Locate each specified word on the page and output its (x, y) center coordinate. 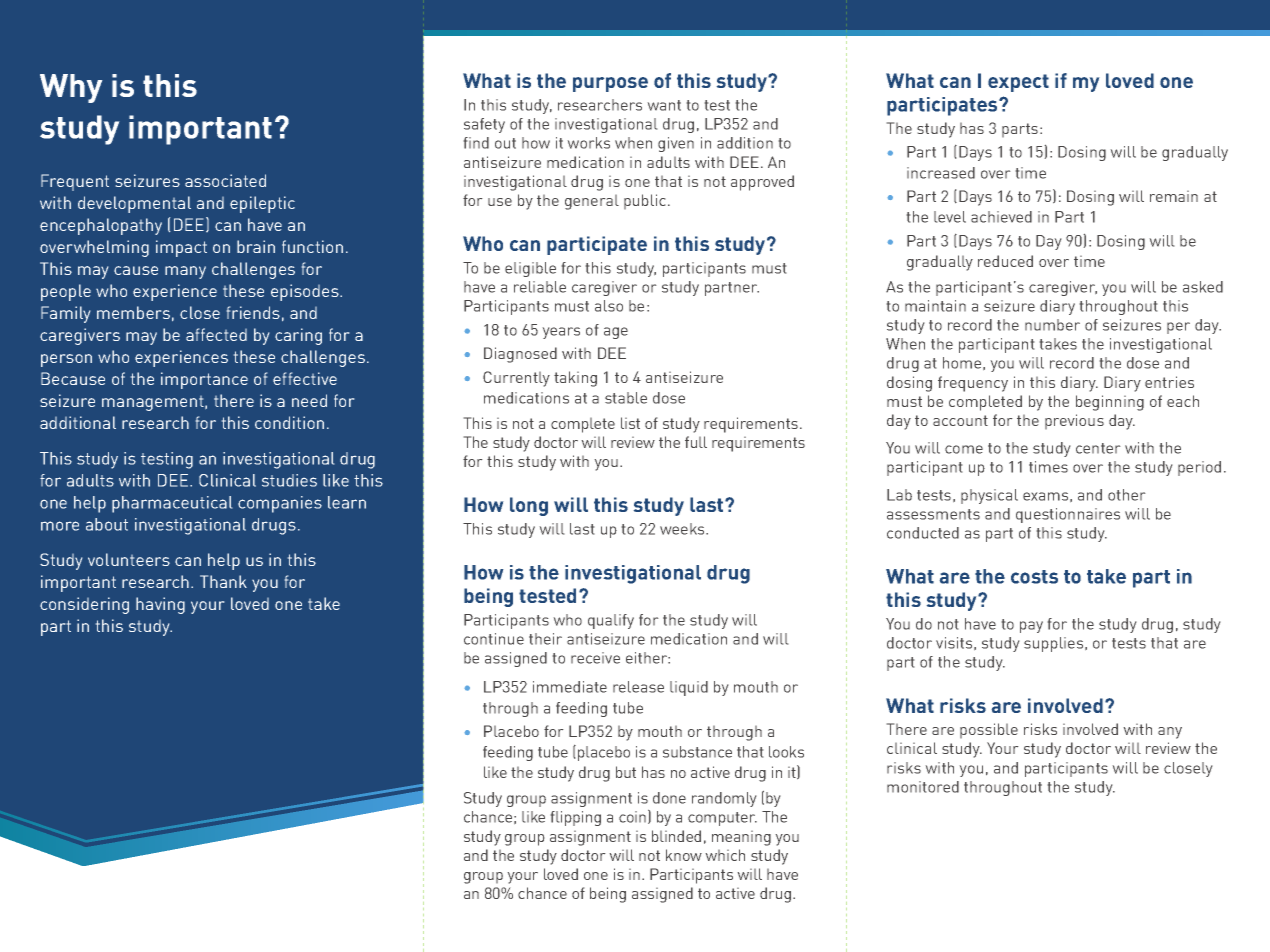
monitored (923, 787)
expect (1018, 83)
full (696, 442)
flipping (576, 818)
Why (71, 88)
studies (289, 480)
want (664, 105)
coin (634, 817)
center (1098, 448)
